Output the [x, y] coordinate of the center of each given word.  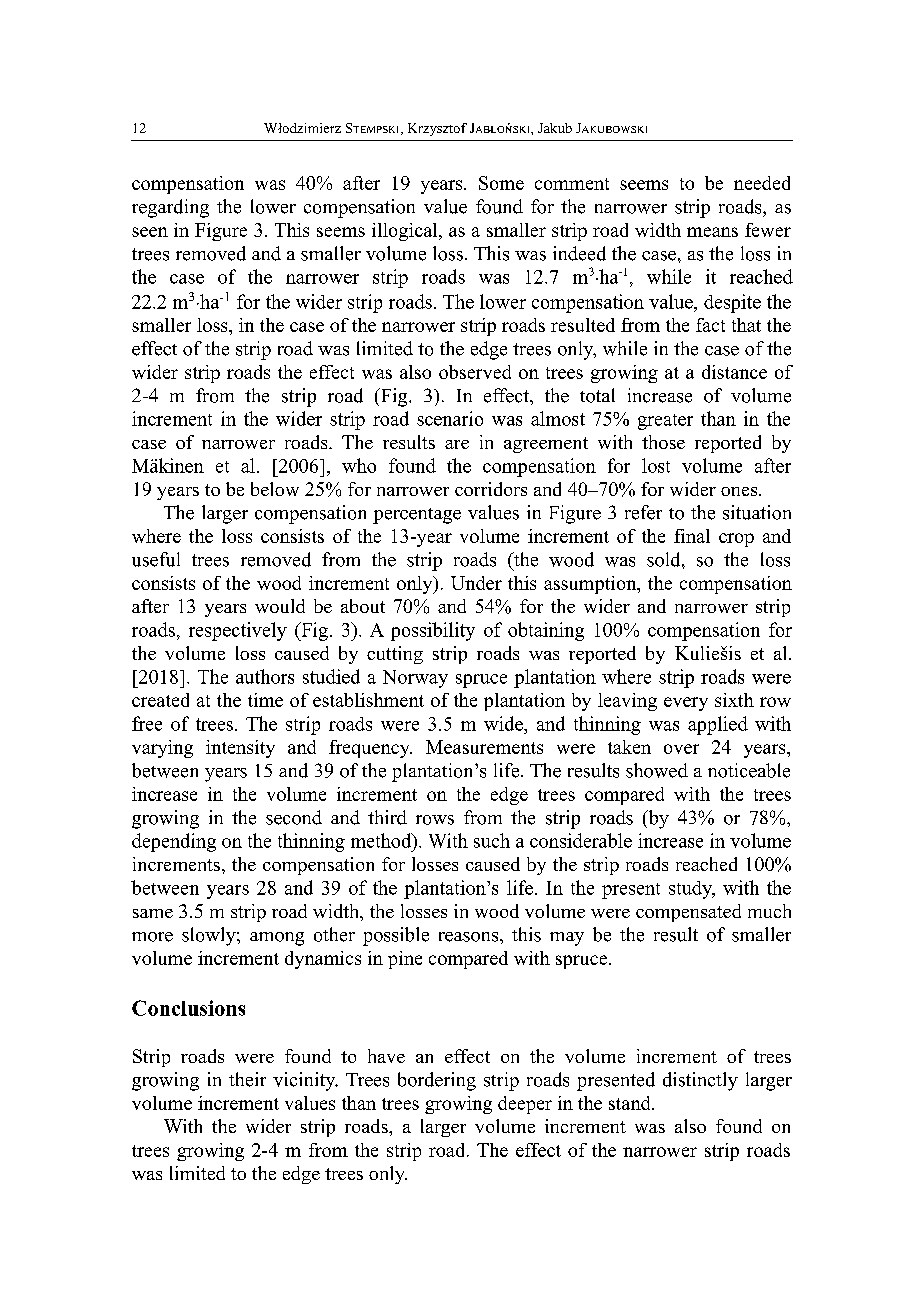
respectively [238, 631]
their [247, 1079]
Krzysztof [437, 129]
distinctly [700, 1081]
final [692, 536]
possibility [433, 631]
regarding [170, 208]
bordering [437, 1081]
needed [762, 183]
